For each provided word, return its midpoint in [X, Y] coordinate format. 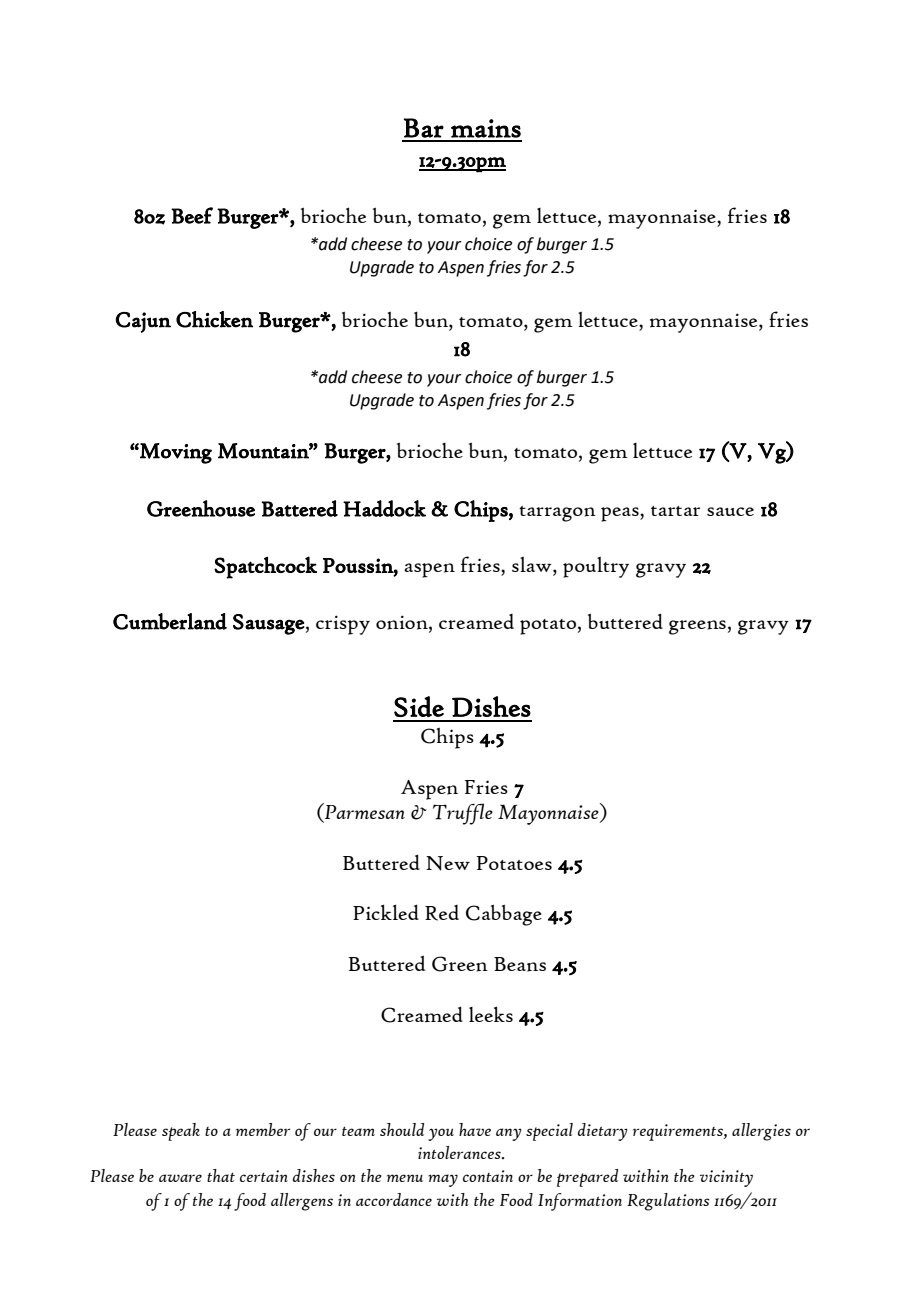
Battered [299, 508]
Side [419, 706]
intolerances [460, 1152]
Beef [192, 215]
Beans [520, 964]
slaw [533, 566]
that [221, 1175]
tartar [675, 511]
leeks [491, 1014]
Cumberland [170, 621]
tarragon [557, 514]
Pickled [386, 912]
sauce [730, 511]
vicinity [726, 1178]
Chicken [214, 319]
